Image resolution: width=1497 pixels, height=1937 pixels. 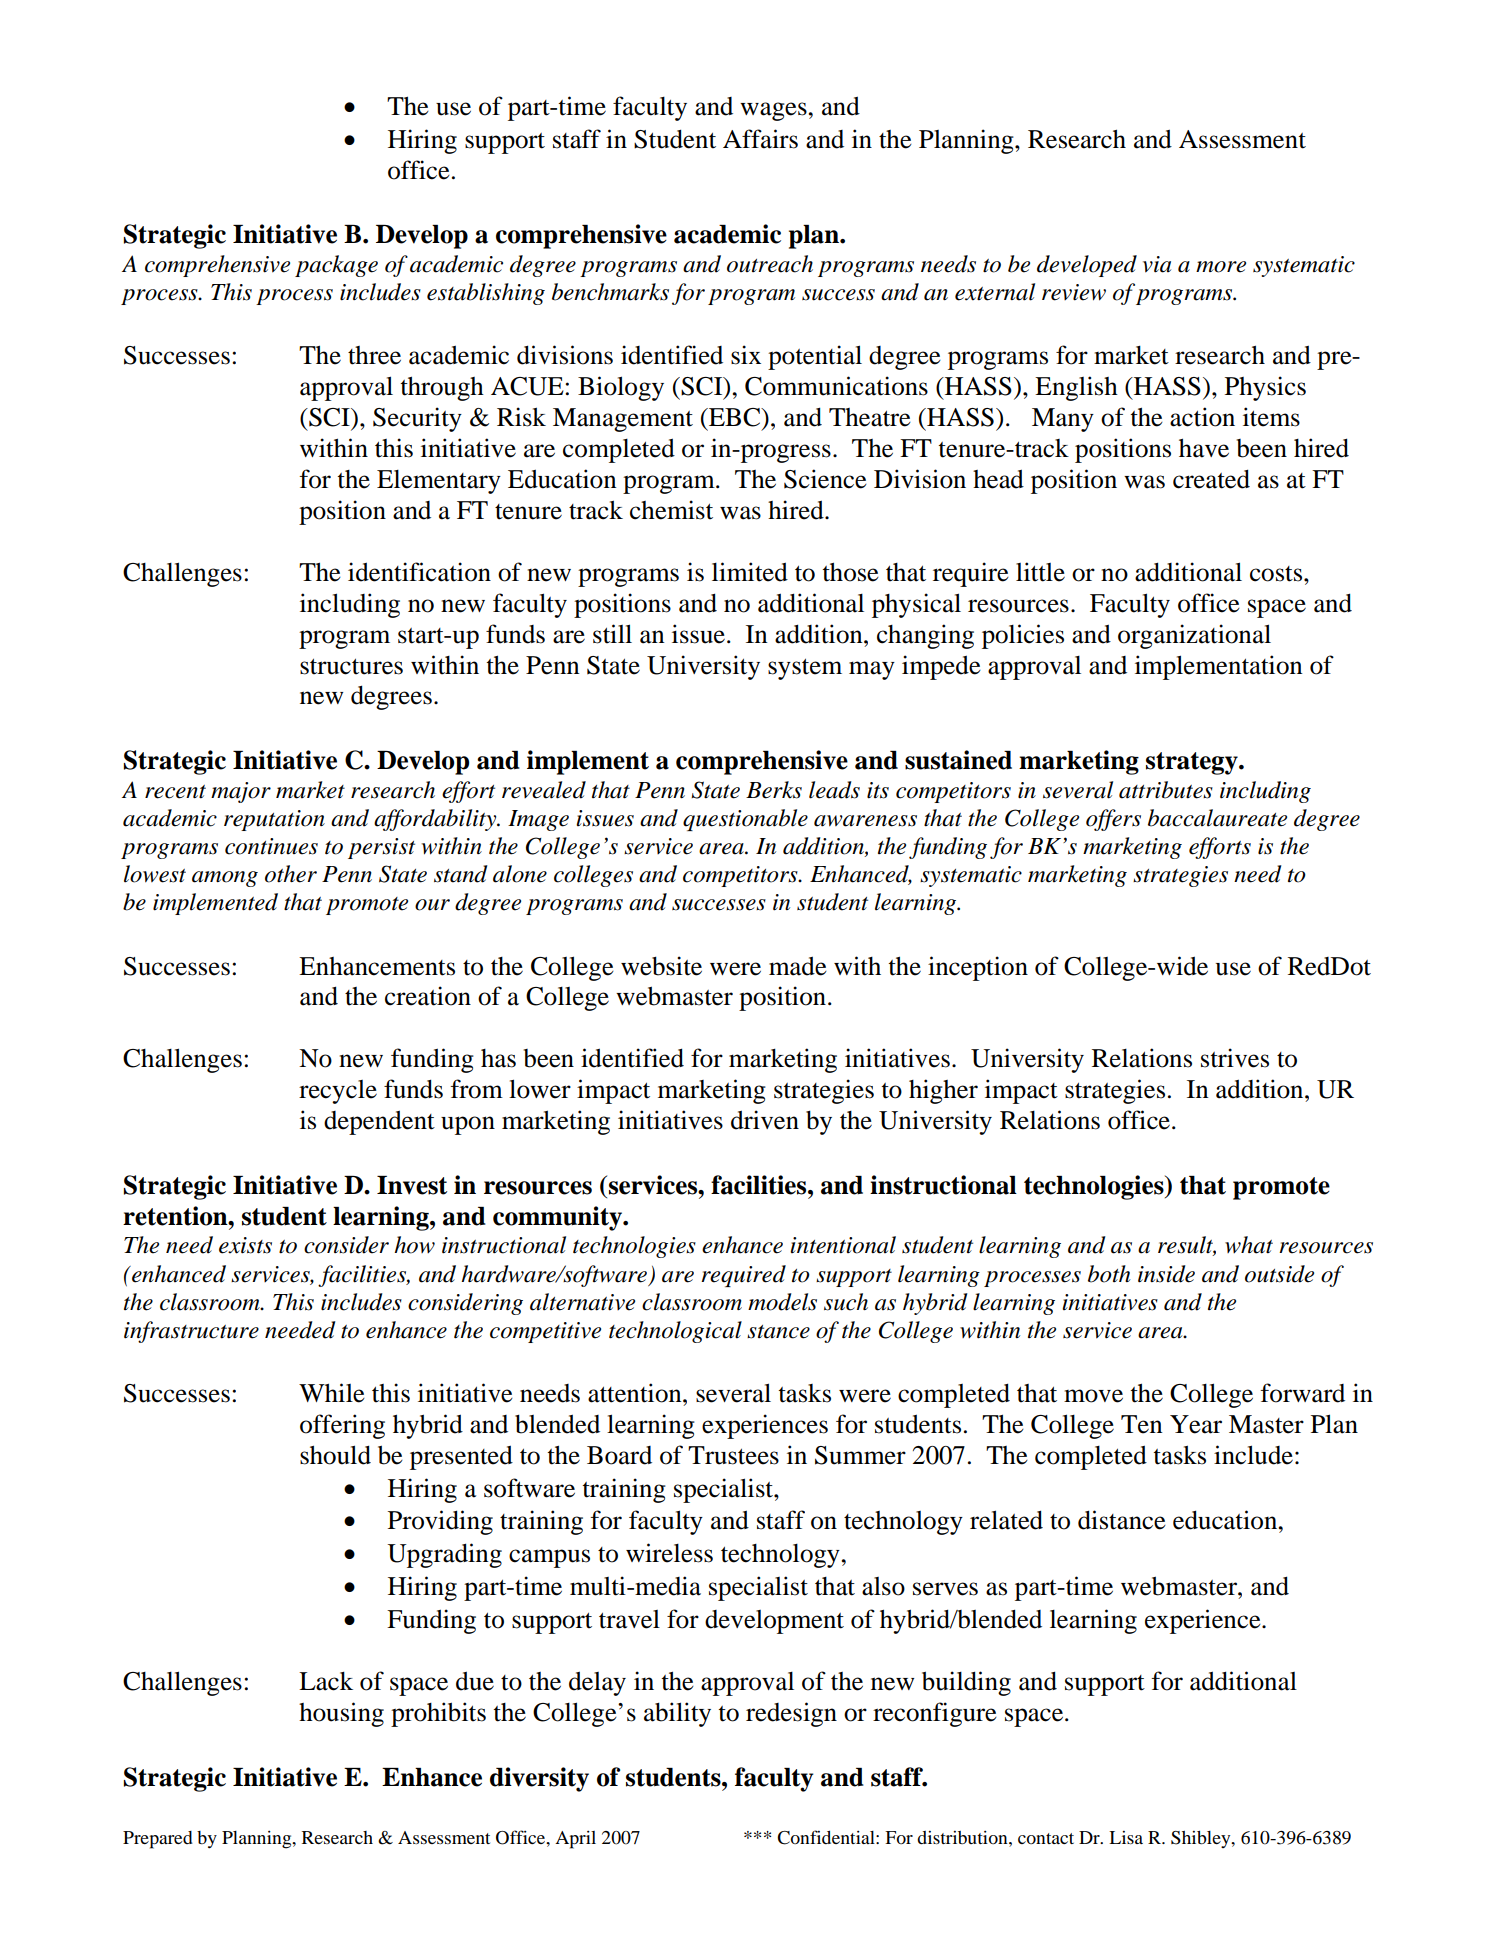 What do you see at coordinates (1157, 264) in the screenshot?
I see `via` at bounding box center [1157, 264].
